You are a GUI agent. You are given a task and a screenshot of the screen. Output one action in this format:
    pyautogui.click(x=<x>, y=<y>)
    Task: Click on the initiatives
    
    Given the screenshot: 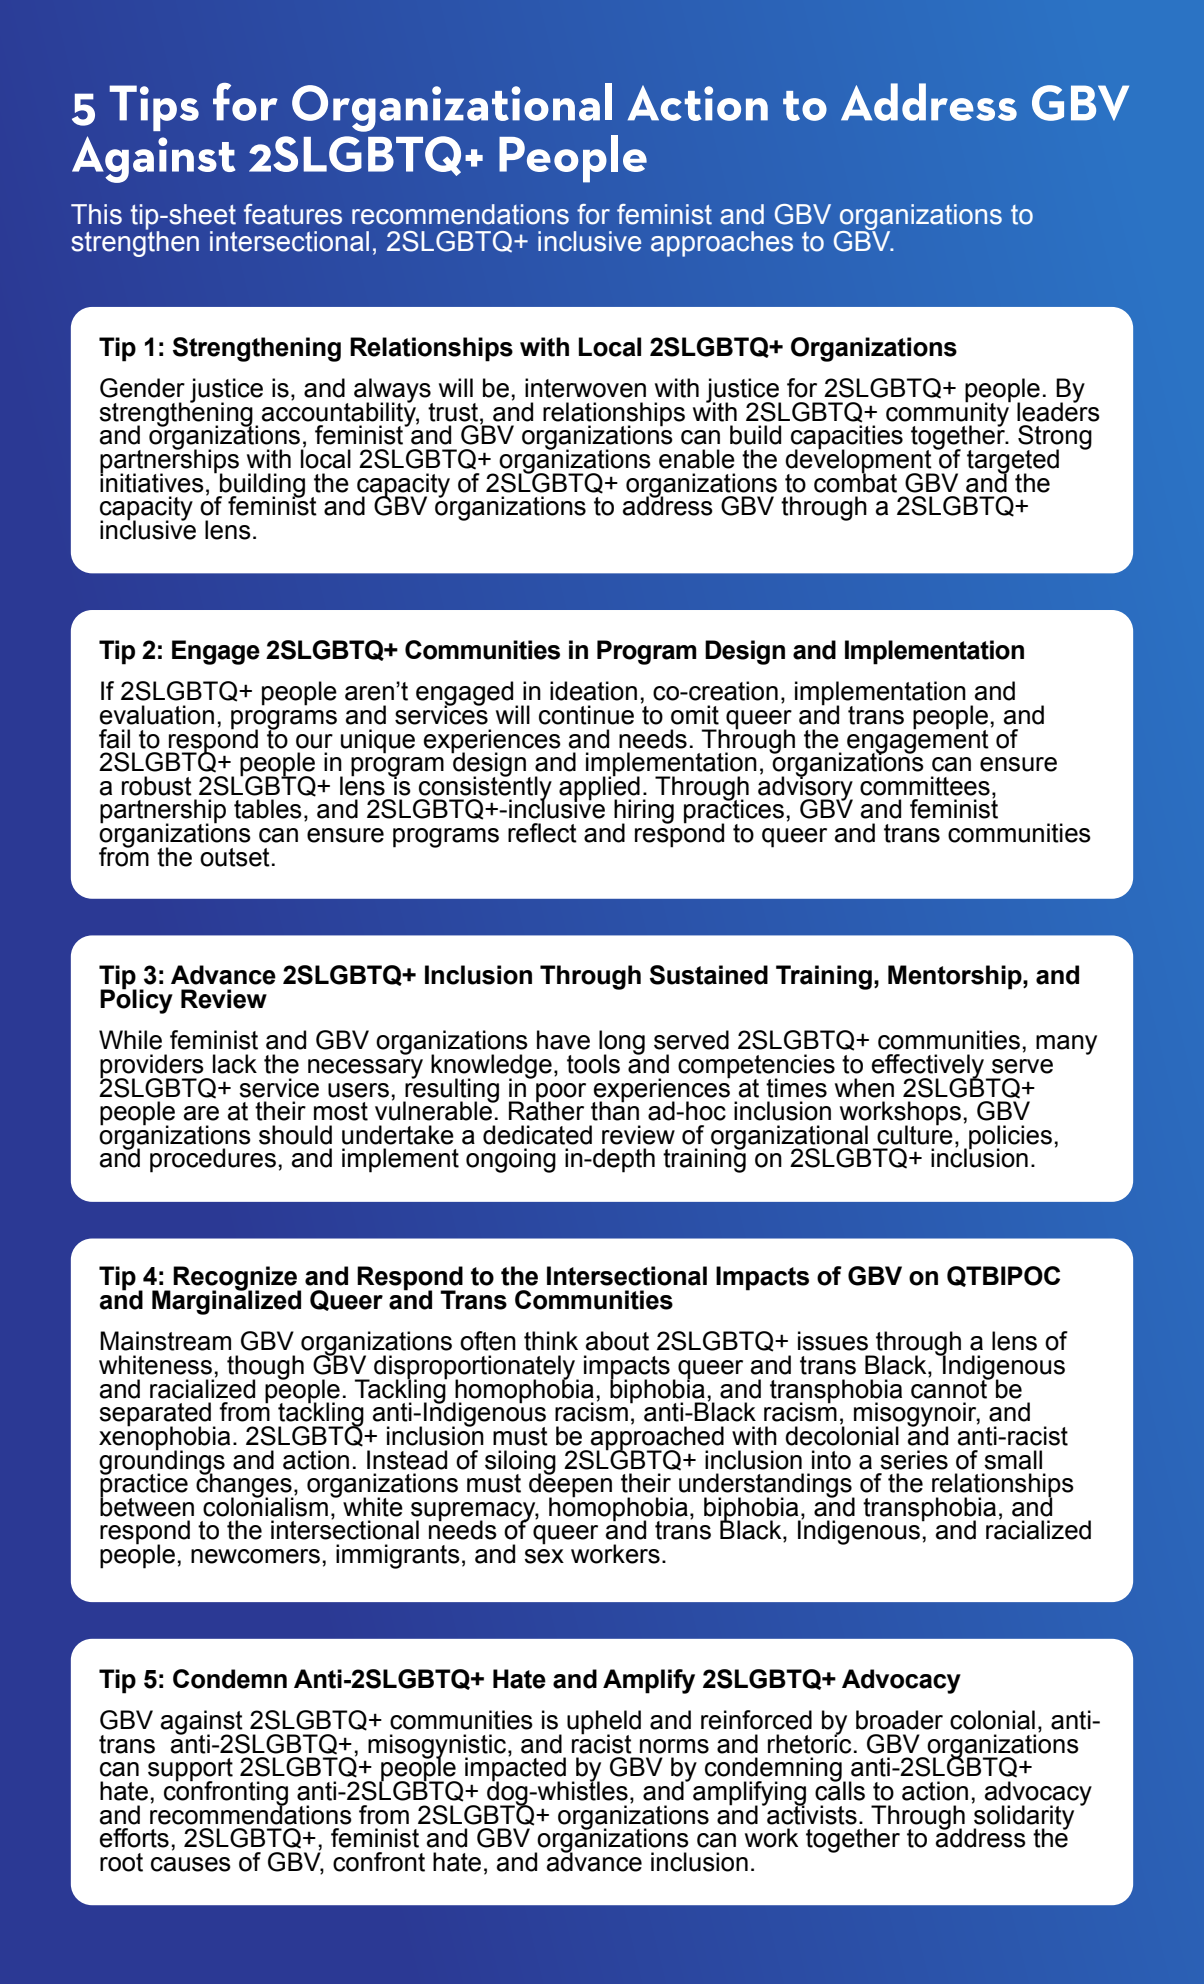 What is the action you would take?
    pyautogui.click(x=152, y=482)
